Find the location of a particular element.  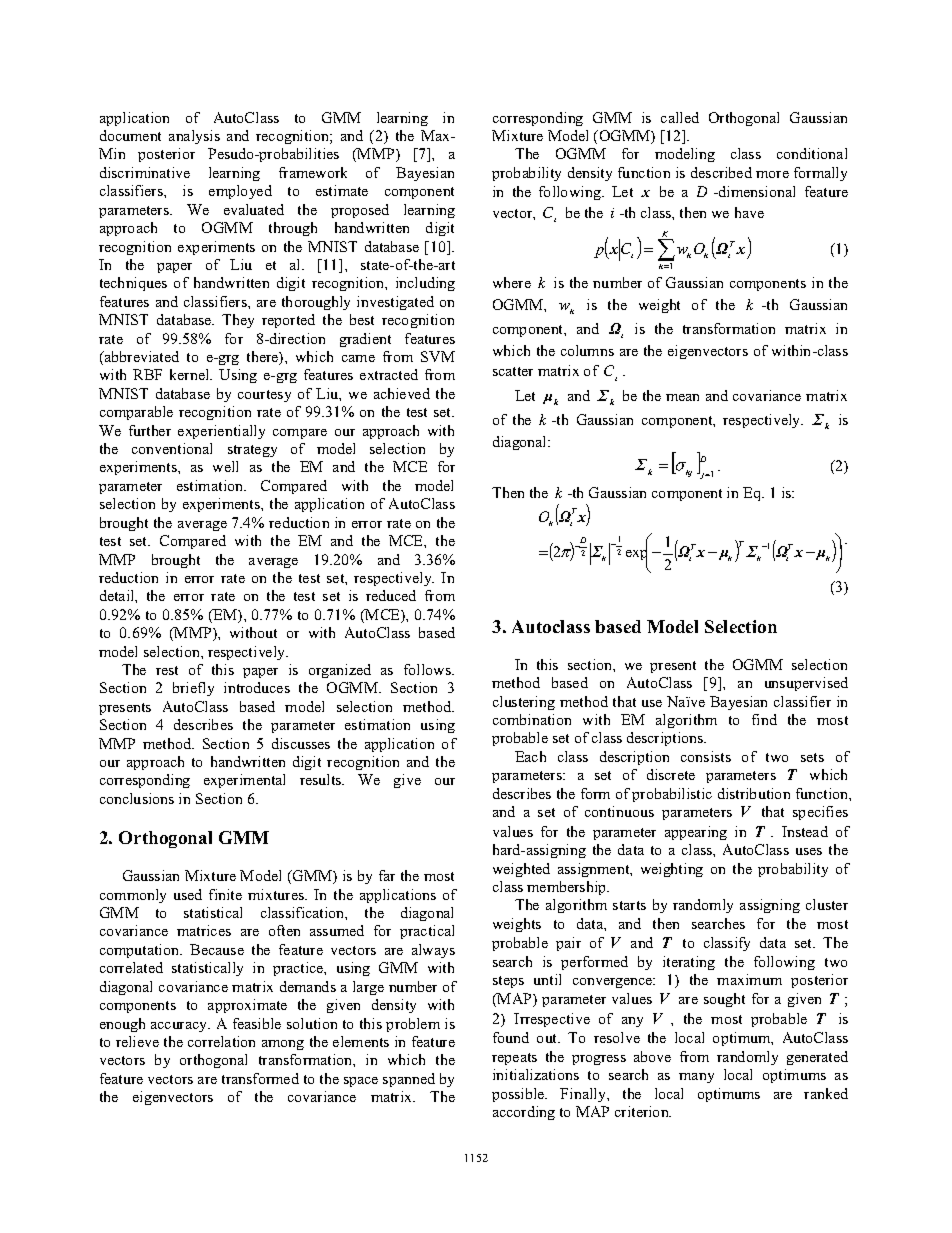

possible is located at coordinates (519, 1095).
